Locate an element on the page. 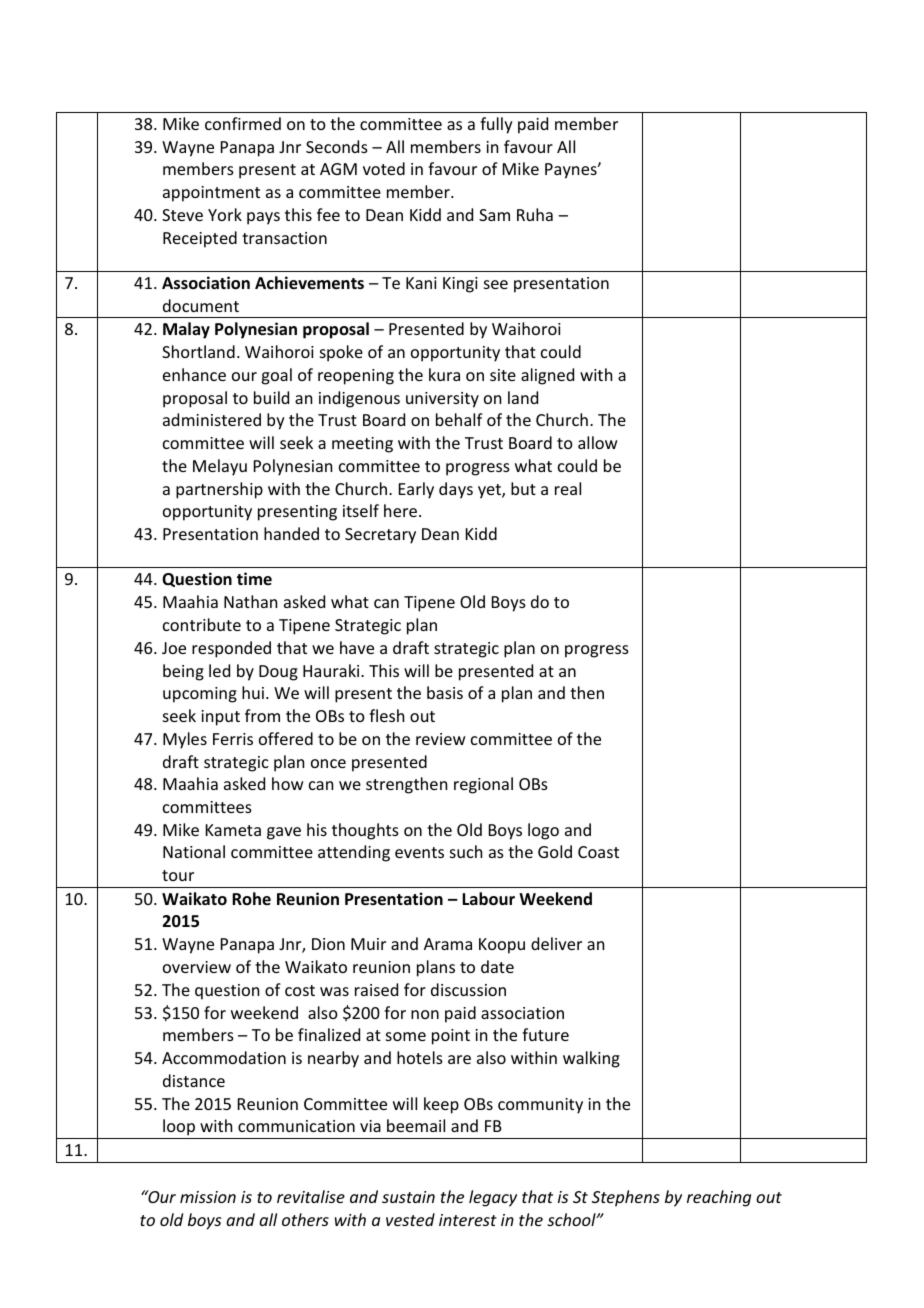 The width and height of the page is (924, 1308). Sam is located at coordinates (494, 215).
